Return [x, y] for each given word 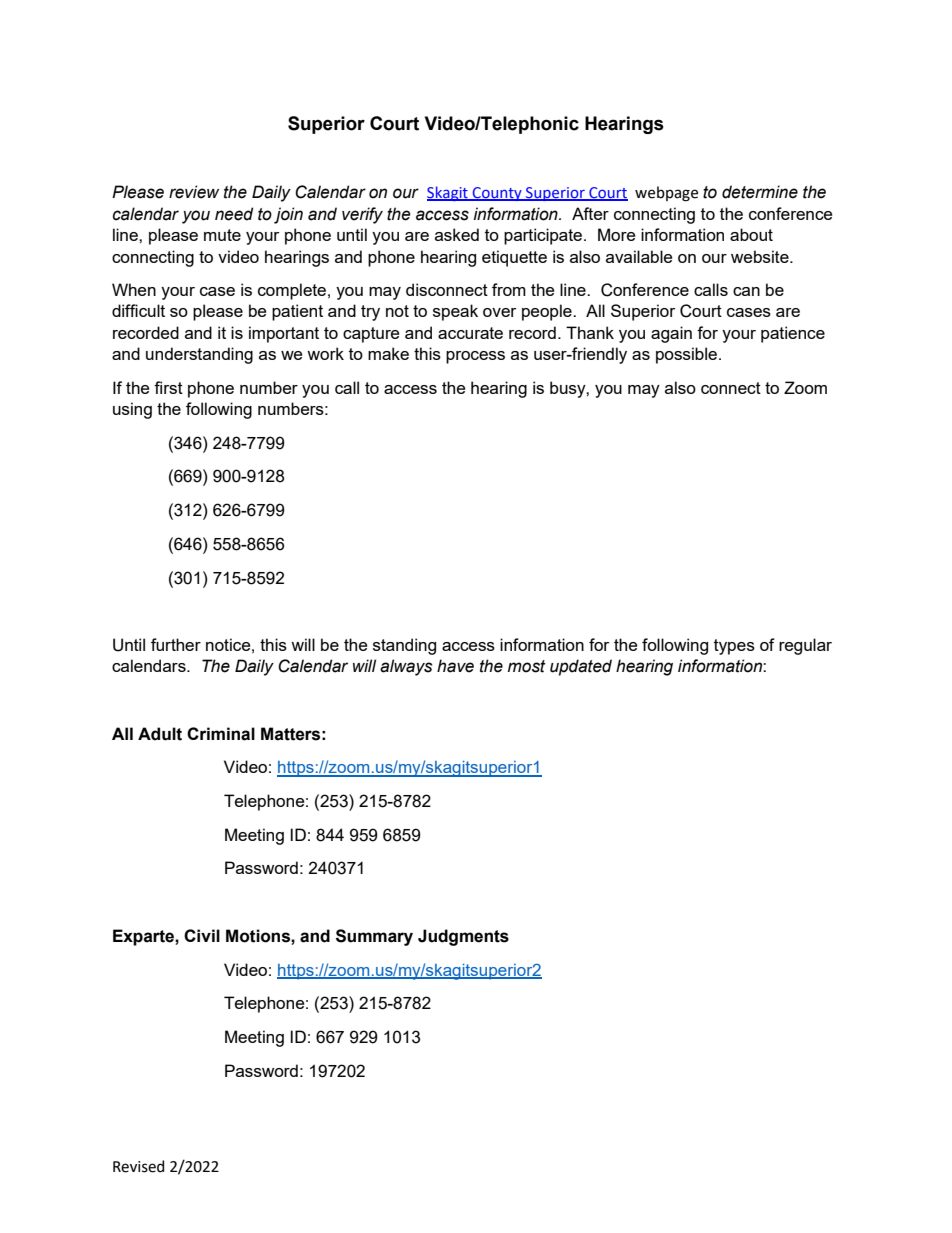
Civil [202, 935]
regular [805, 646]
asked [457, 234]
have [455, 666]
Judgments [463, 937]
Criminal [221, 734]
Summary [374, 937]
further [176, 644]
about [751, 234]
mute [222, 235]
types [734, 647]
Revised [138, 1166]
